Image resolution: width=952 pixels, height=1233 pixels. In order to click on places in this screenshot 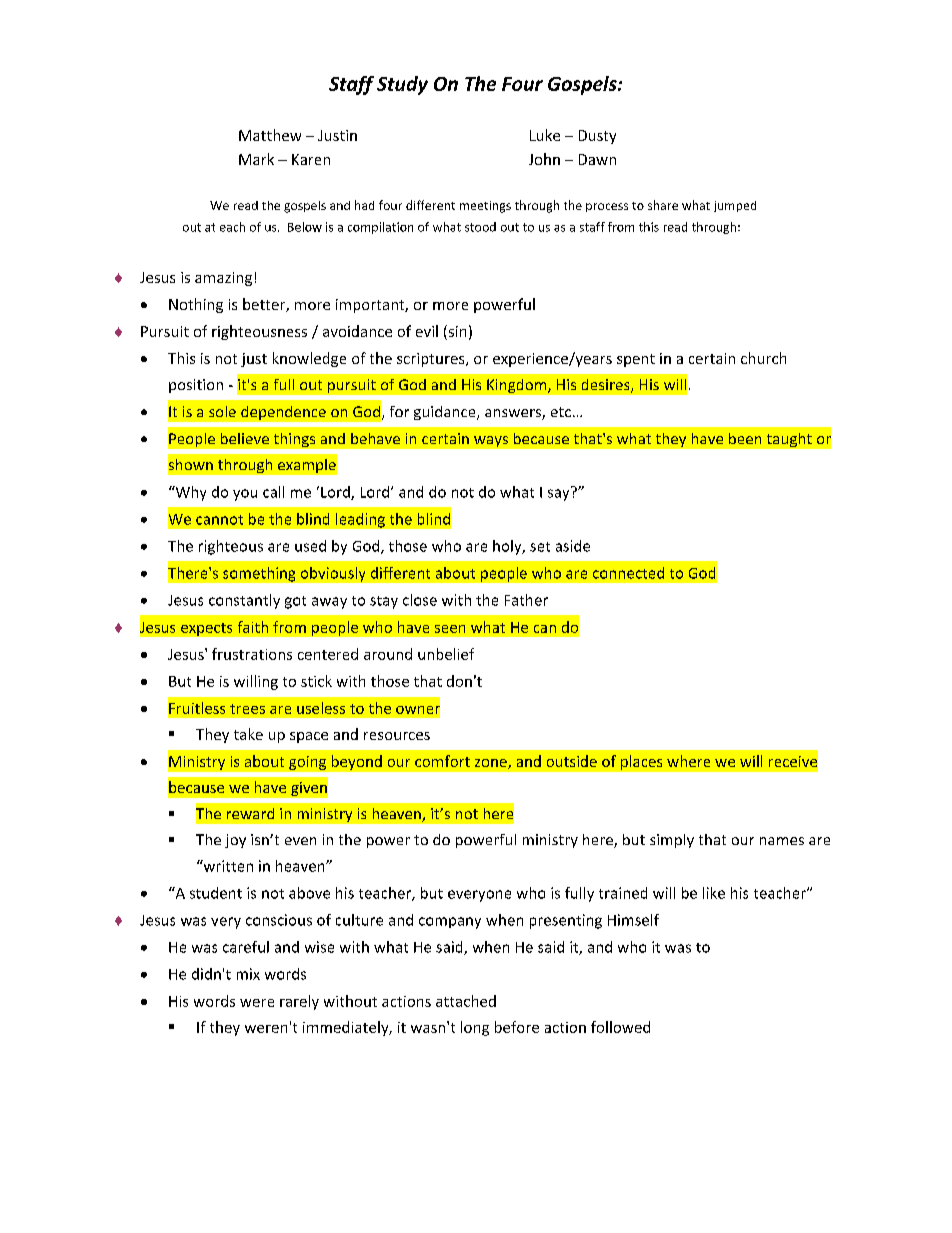, I will do `click(641, 762)`.
